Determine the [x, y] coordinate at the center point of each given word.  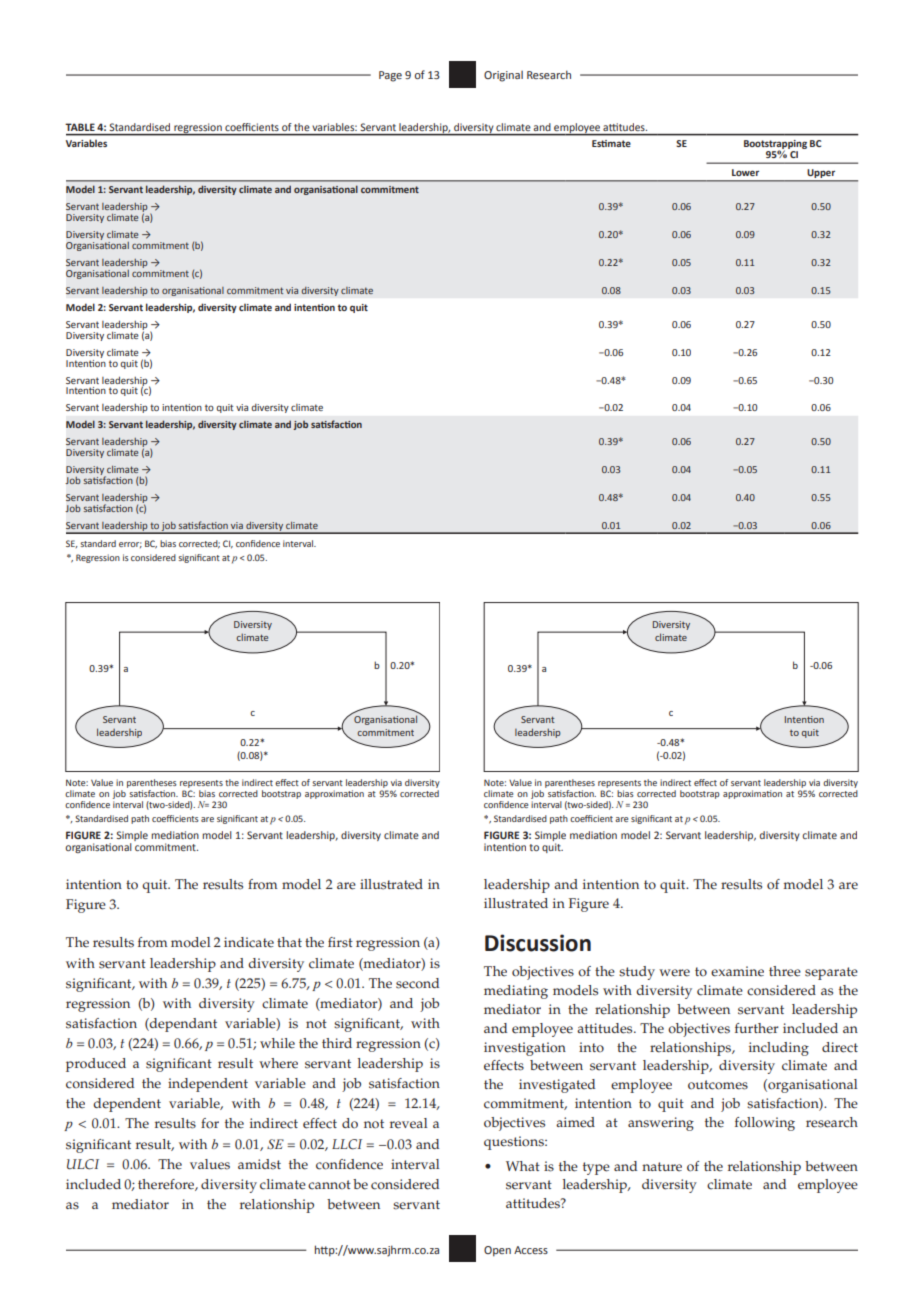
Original [503, 76]
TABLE [80, 127]
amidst [259, 1164]
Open [497, 1251]
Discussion [538, 943]
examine [737, 971]
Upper [821, 173]
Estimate [611, 143]
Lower [745, 172]
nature [662, 1167]
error [130, 545]
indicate [249, 942]
